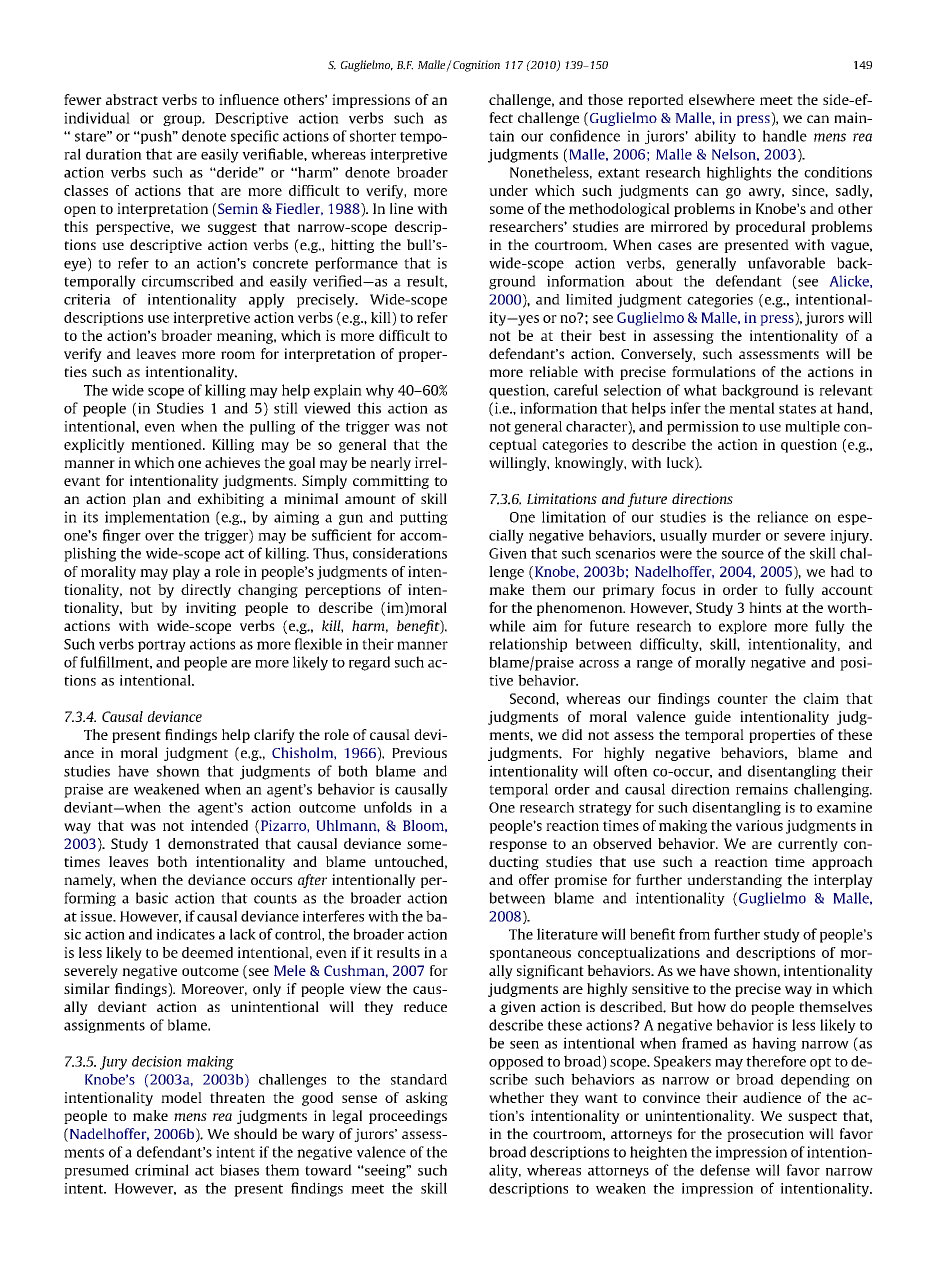  What do you see at coordinates (162, 1170) in the screenshot?
I see `criminal` at bounding box center [162, 1170].
